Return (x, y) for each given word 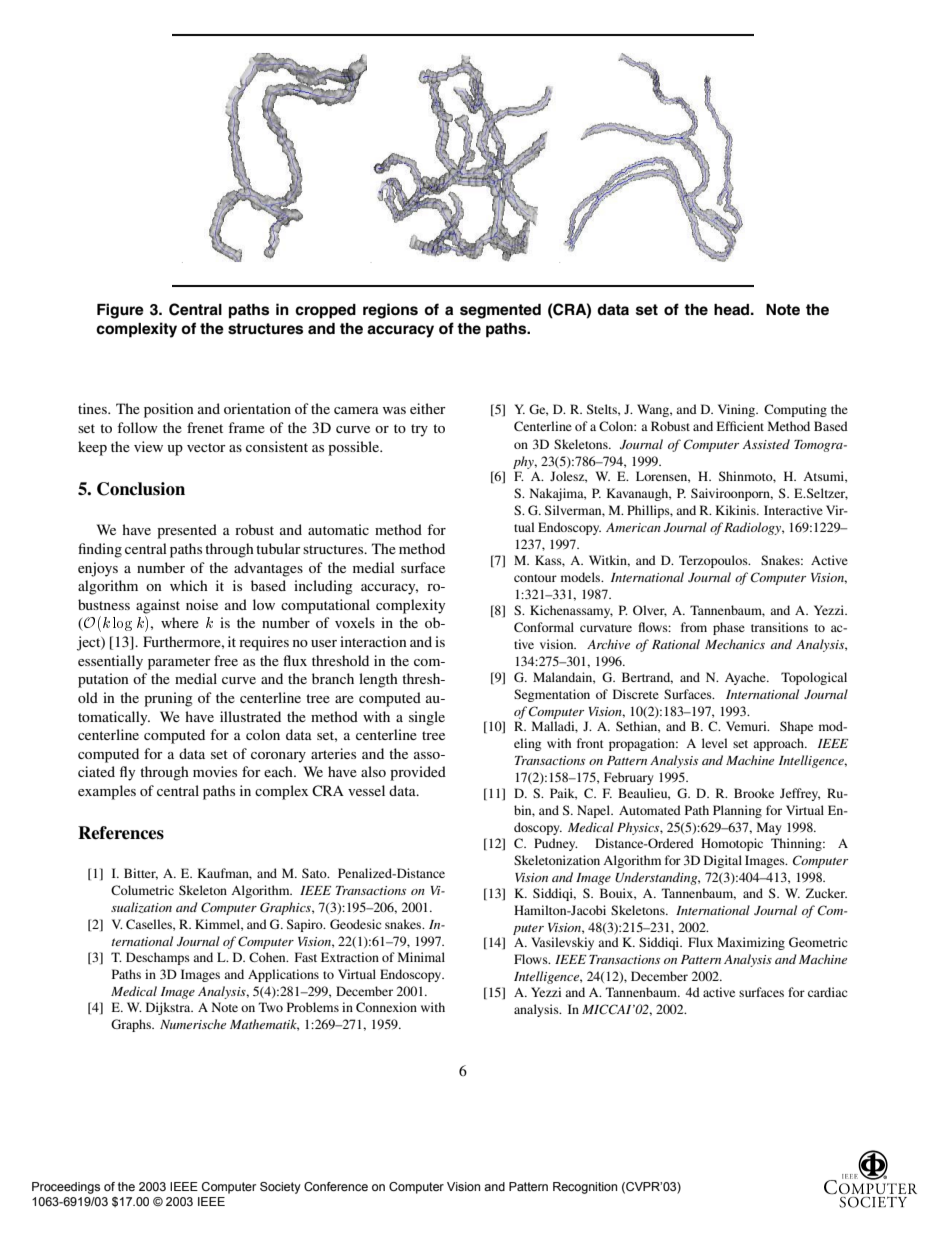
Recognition (585, 1188)
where (180, 622)
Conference (336, 1186)
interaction (373, 641)
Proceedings (66, 1188)
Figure (120, 311)
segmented (500, 311)
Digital (723, 861)
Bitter (141, 874)
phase (729, 628)
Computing (795, 410)
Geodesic (355, 924)
